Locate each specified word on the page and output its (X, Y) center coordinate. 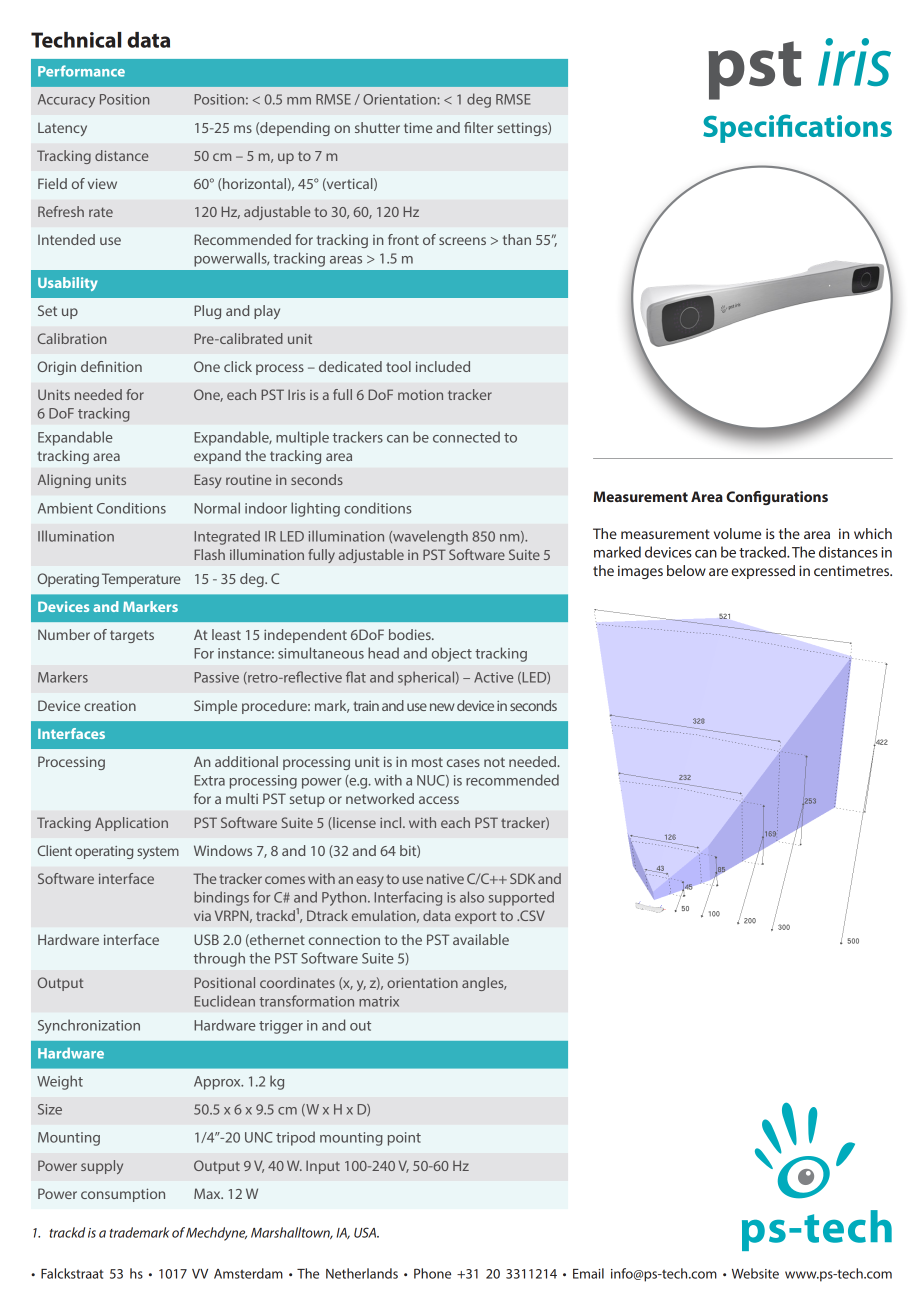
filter (478, 127)
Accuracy (66, 101)
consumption (123, 1195)
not (494, 762)
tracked (763, 552)
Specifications (797, 128)
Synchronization (89, 1026)
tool (398, 366)
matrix (379, 1001)
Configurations (777, 498)
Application (131, 824)
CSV (531, 915)
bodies (411, 634)
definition (111, 366)
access (439, 800)
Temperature (141, 580)
